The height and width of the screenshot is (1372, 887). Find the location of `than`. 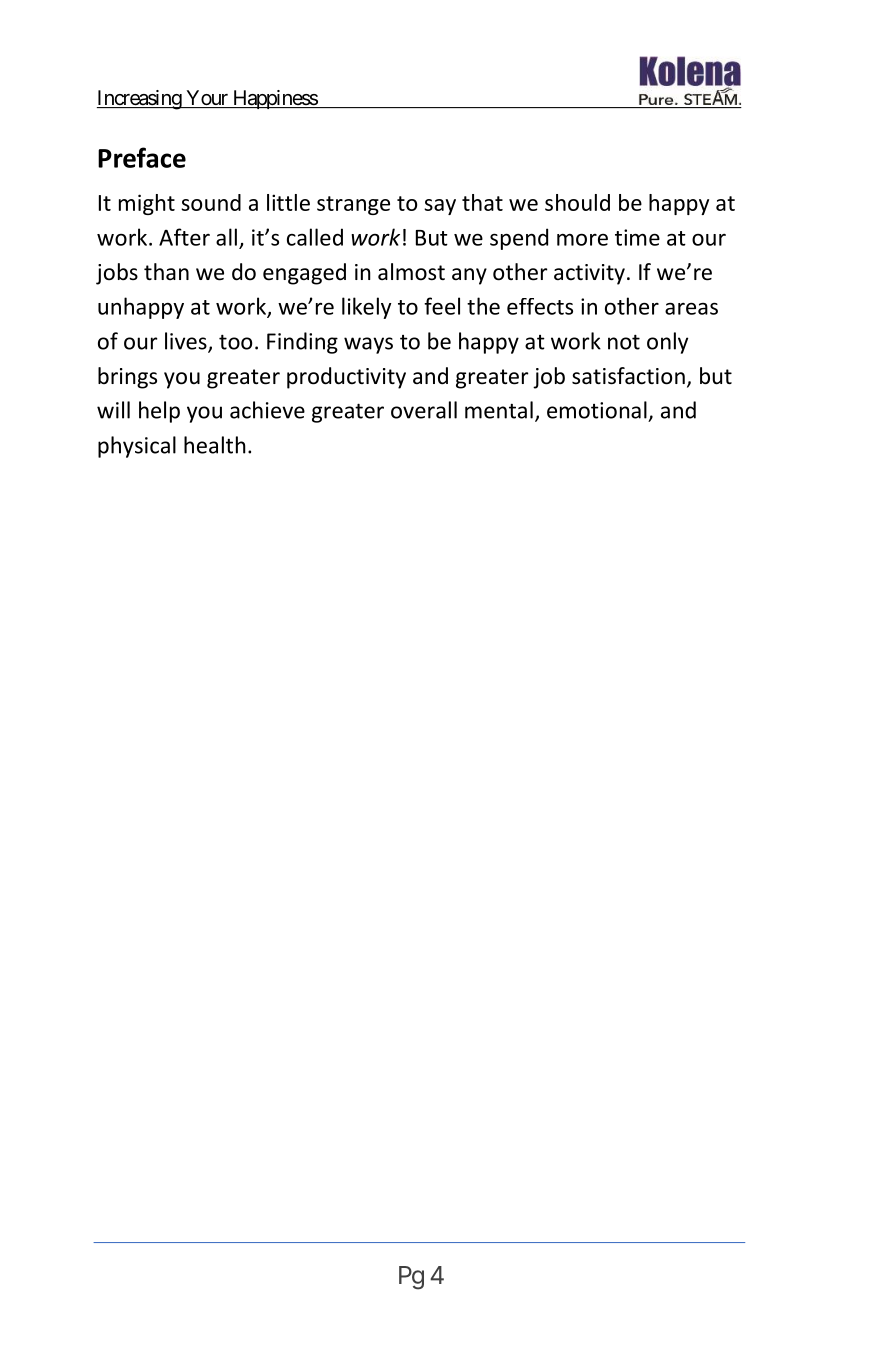

than is located at coordinates (166, 272).
